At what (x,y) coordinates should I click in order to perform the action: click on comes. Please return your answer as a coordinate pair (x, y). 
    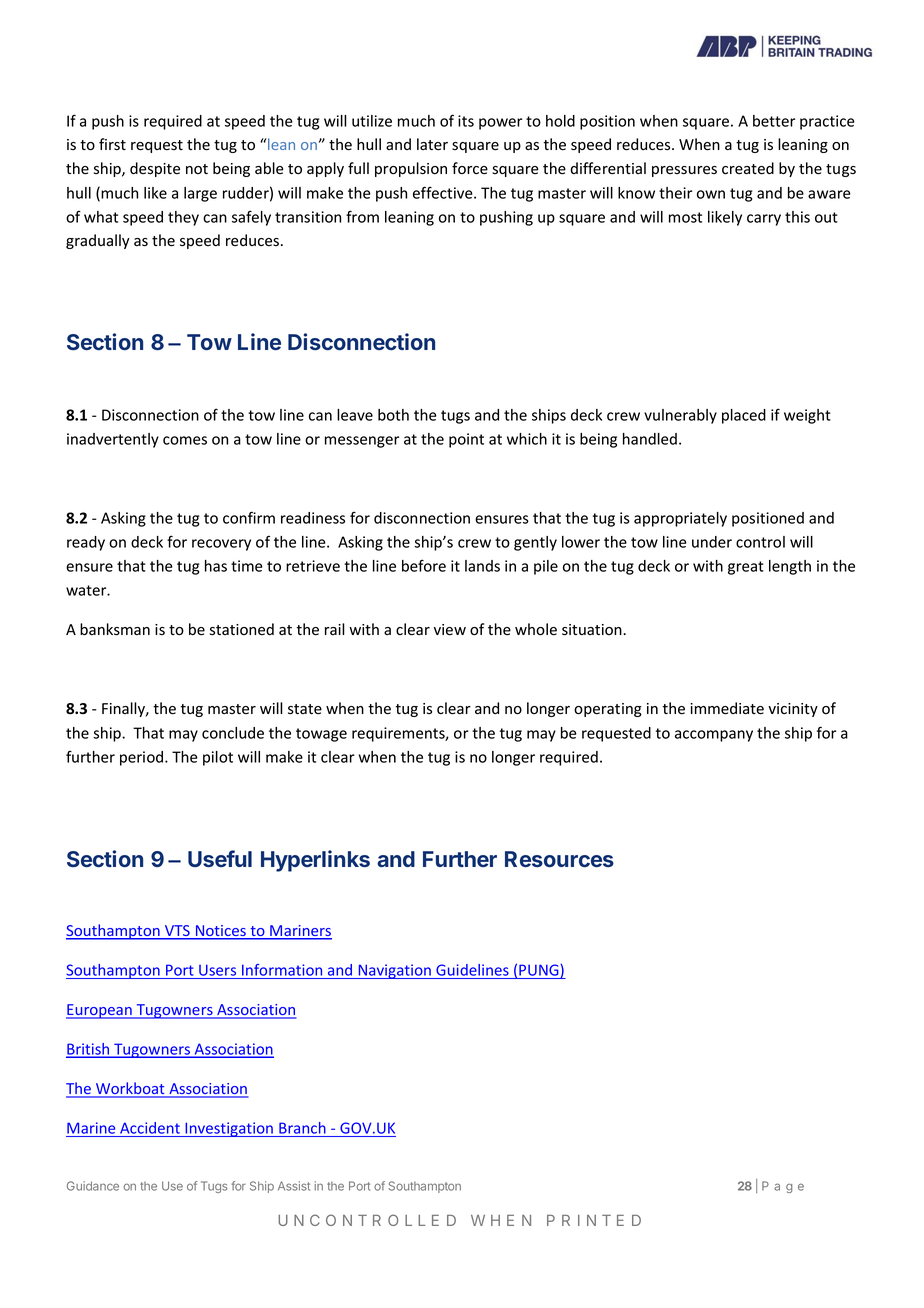
    Looking at the image, I should click on (185, 440).
